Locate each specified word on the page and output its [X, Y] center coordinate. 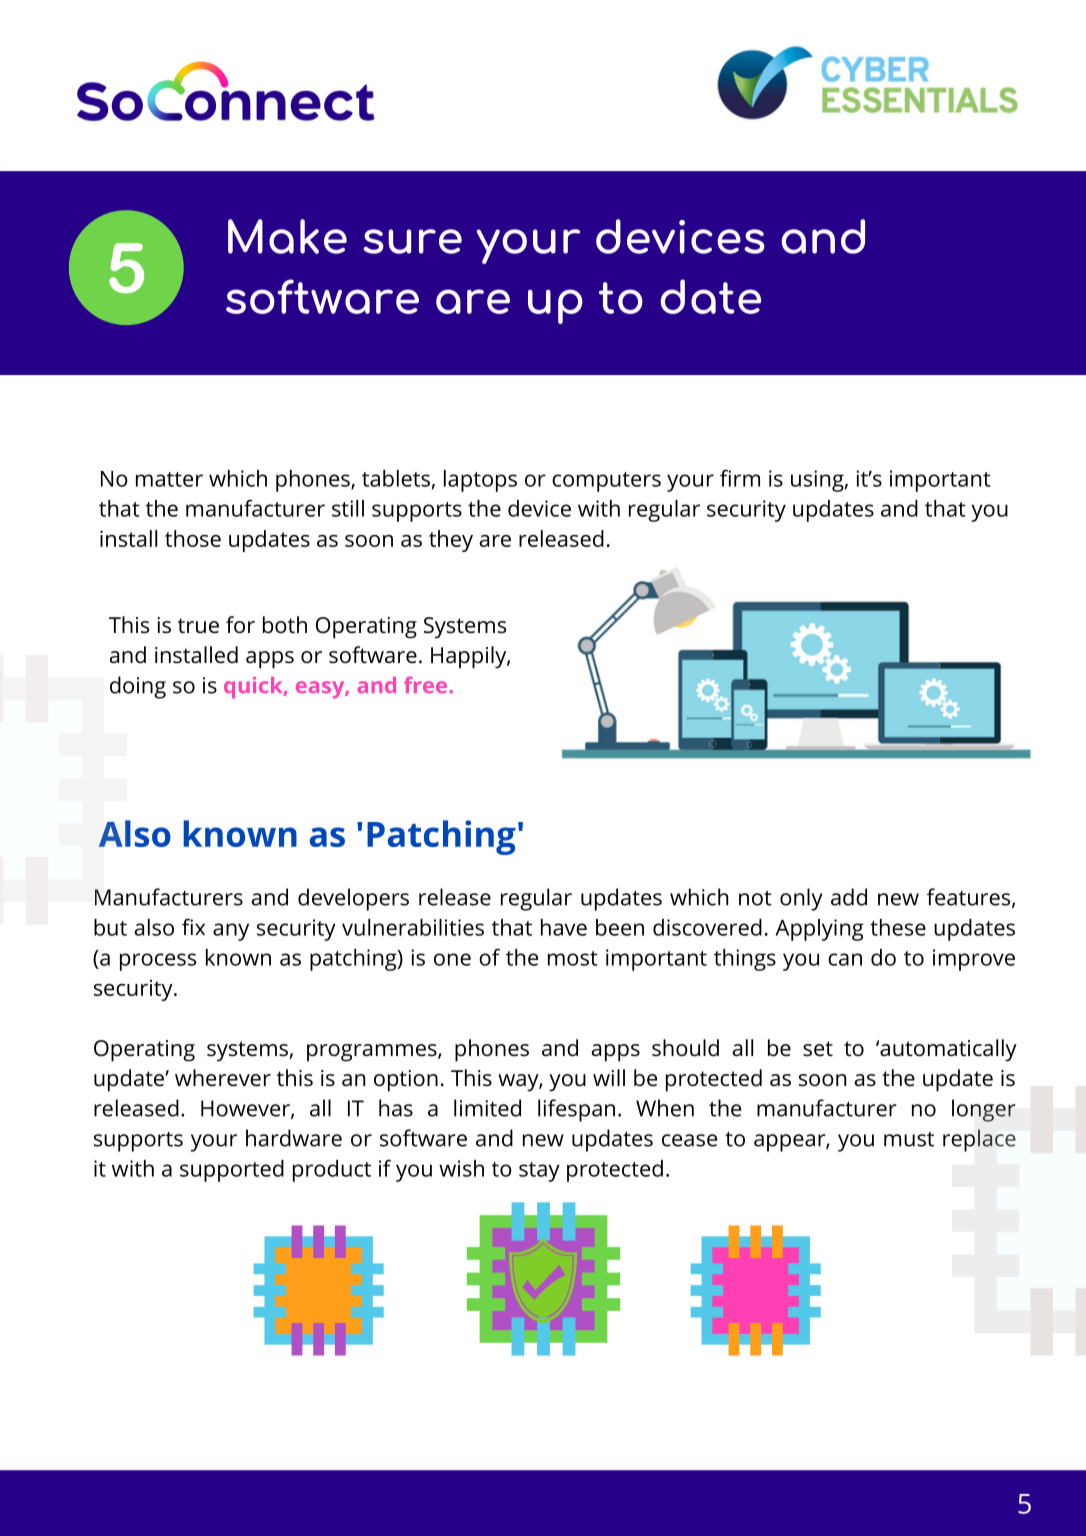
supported [232, 1171]
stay [539, 1172]
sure [412, 241]
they [451, 541]
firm [740, 478]
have [564, 927]
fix [193, 926]
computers [606, 482]
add [849, 897]
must [909, 1139]
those [193, 538]
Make [287, 236]
